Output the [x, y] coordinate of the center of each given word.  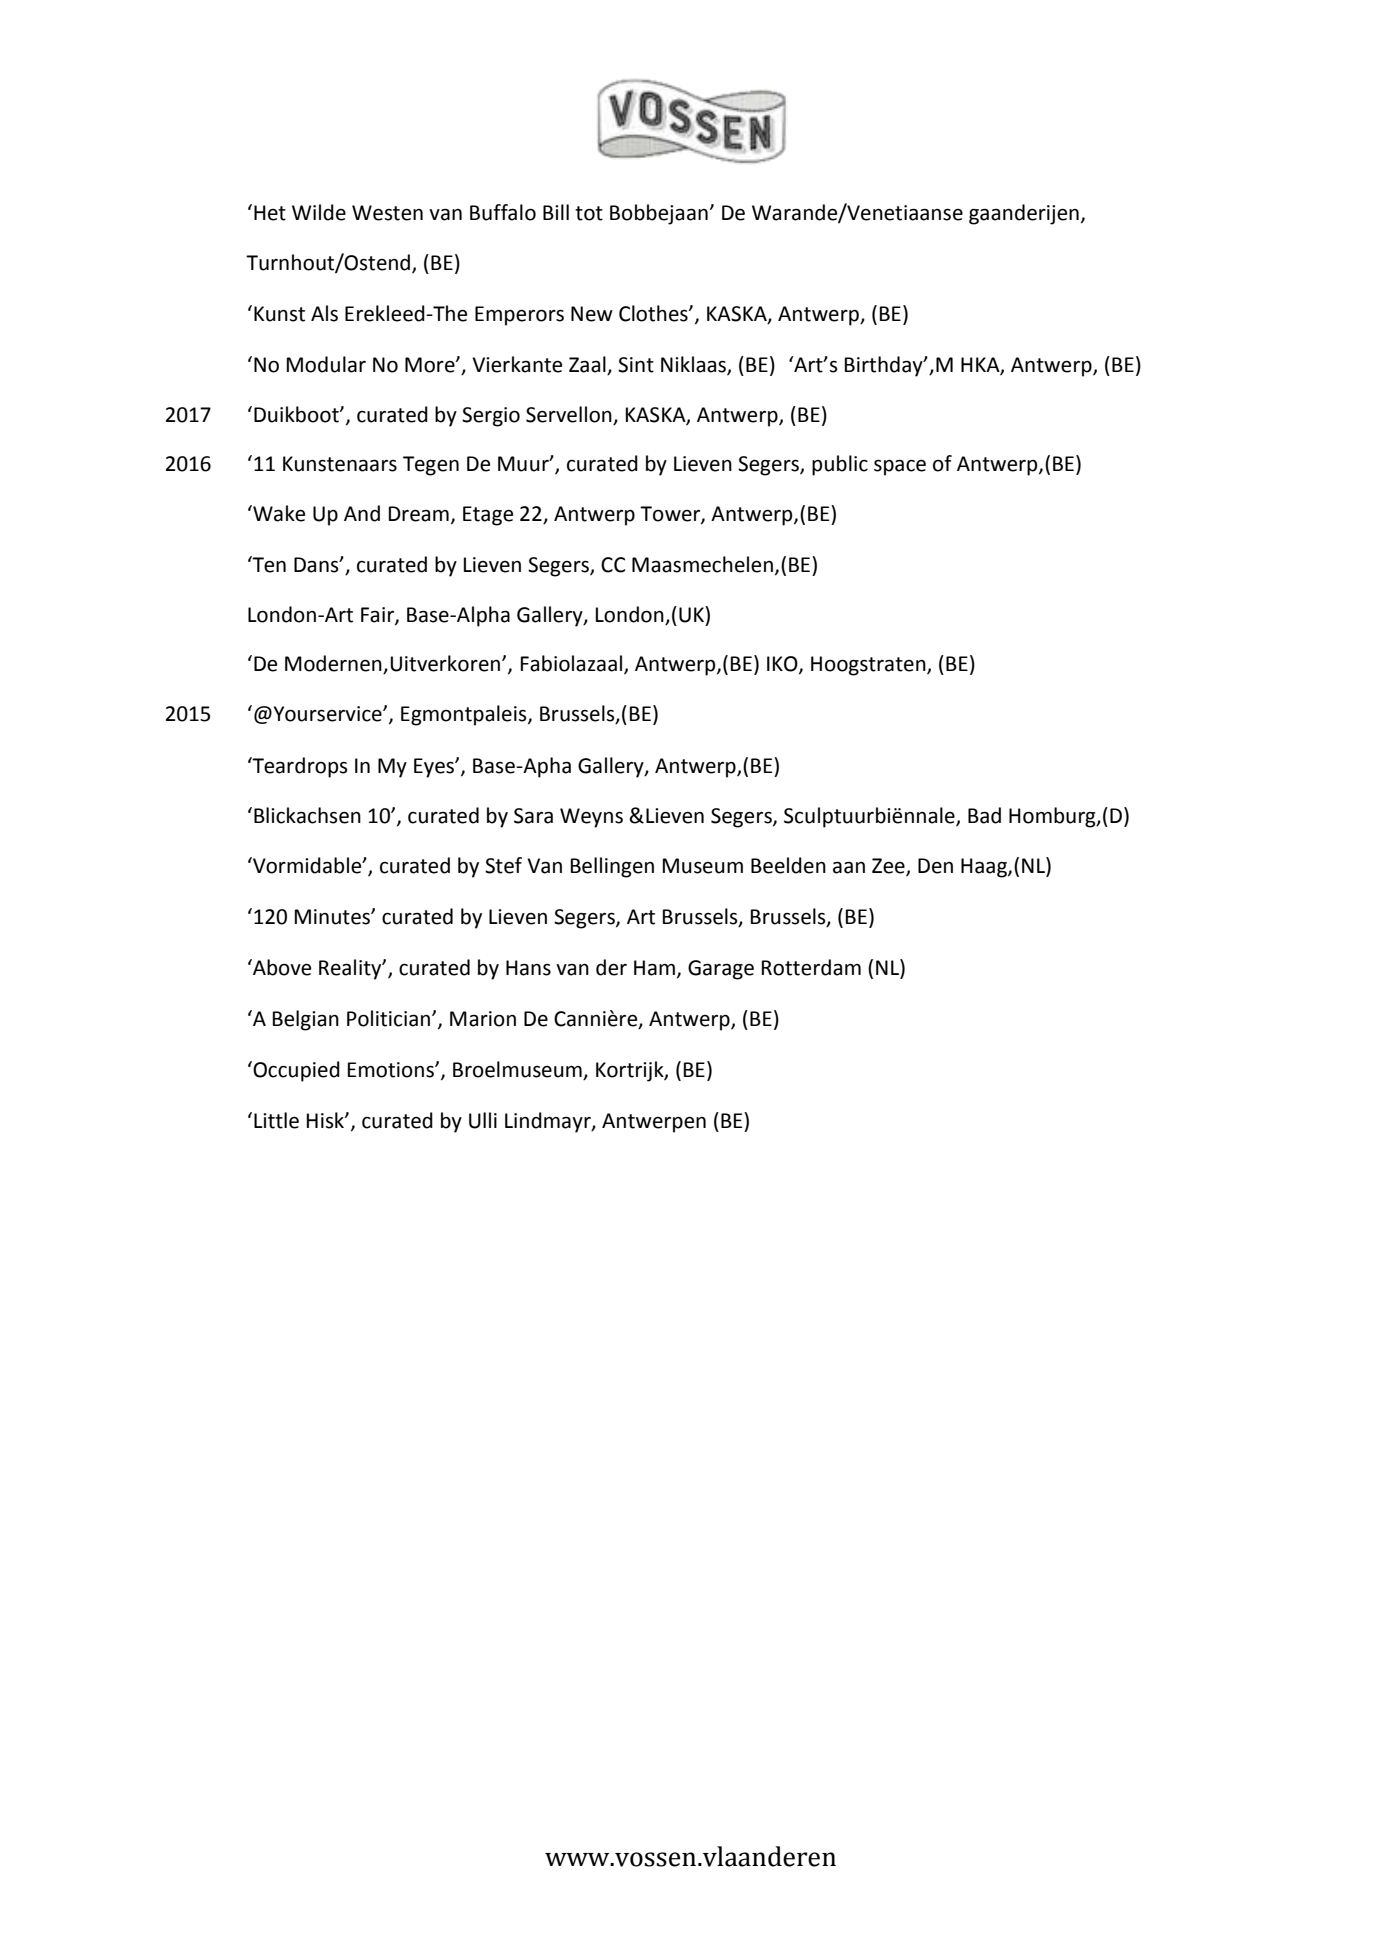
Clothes [654, 313]
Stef [503, 865]
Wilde [319, 212]
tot [589, 213]
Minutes [333, 917]
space [900, 467]
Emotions [392, 1070]
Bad [984, 815]
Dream [419, 514]
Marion [483, 1019]
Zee [889, 866]
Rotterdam [811, 967]
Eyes [435, 768]
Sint [636, 365]
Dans [317, 565]
